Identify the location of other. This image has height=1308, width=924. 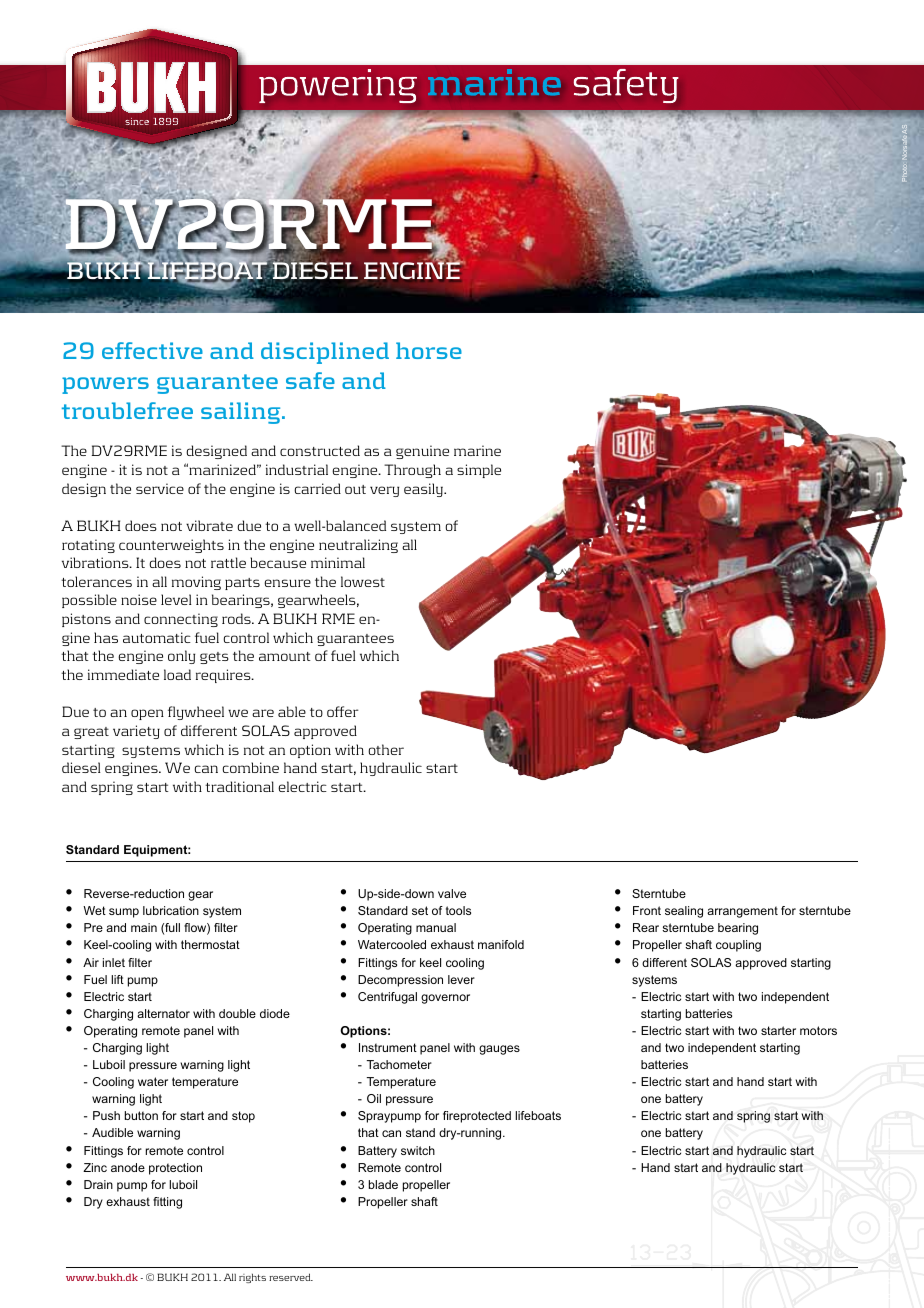
(386, 749).
